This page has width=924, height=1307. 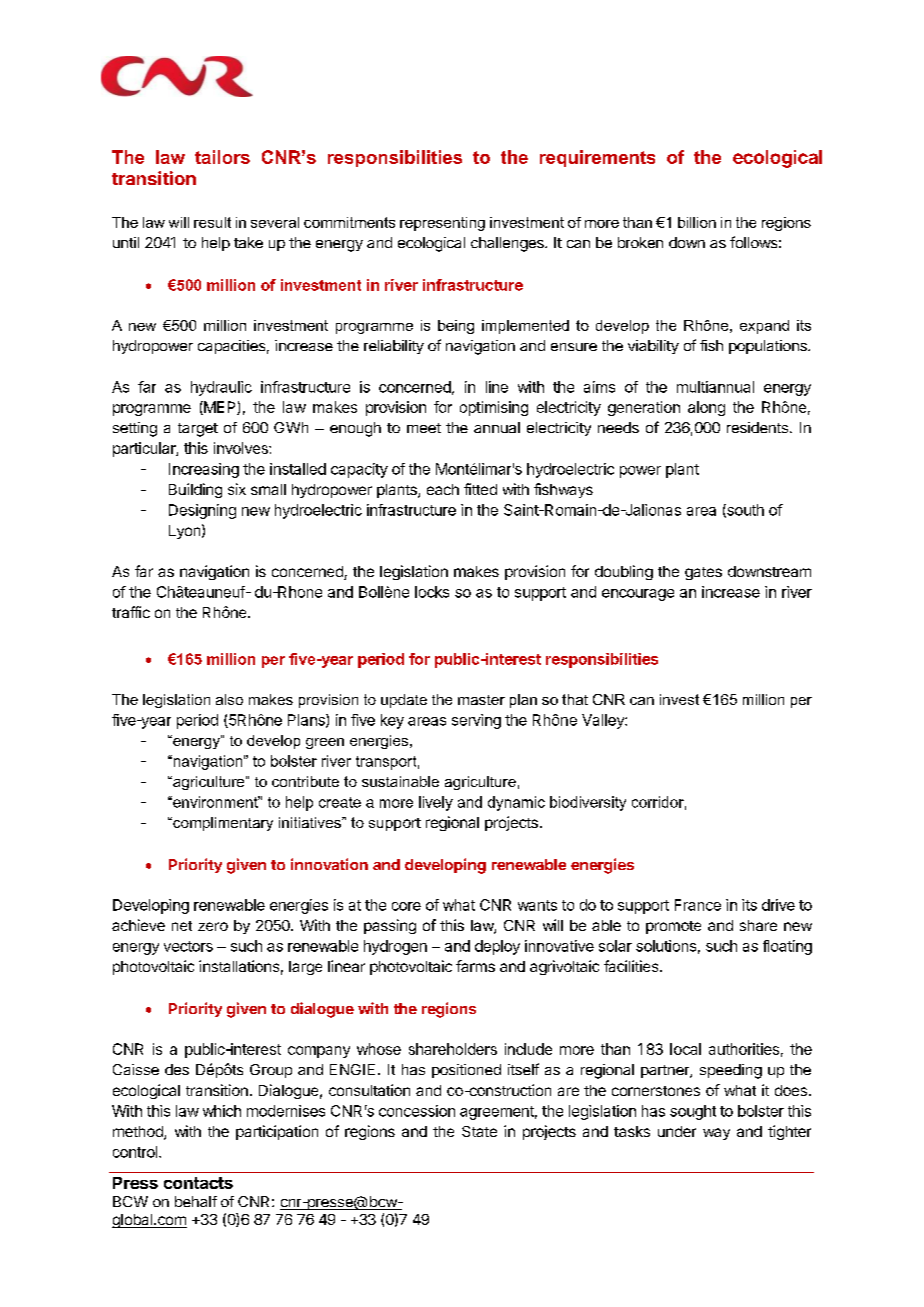 I want to click on State, so click(x=479, y=1131).
